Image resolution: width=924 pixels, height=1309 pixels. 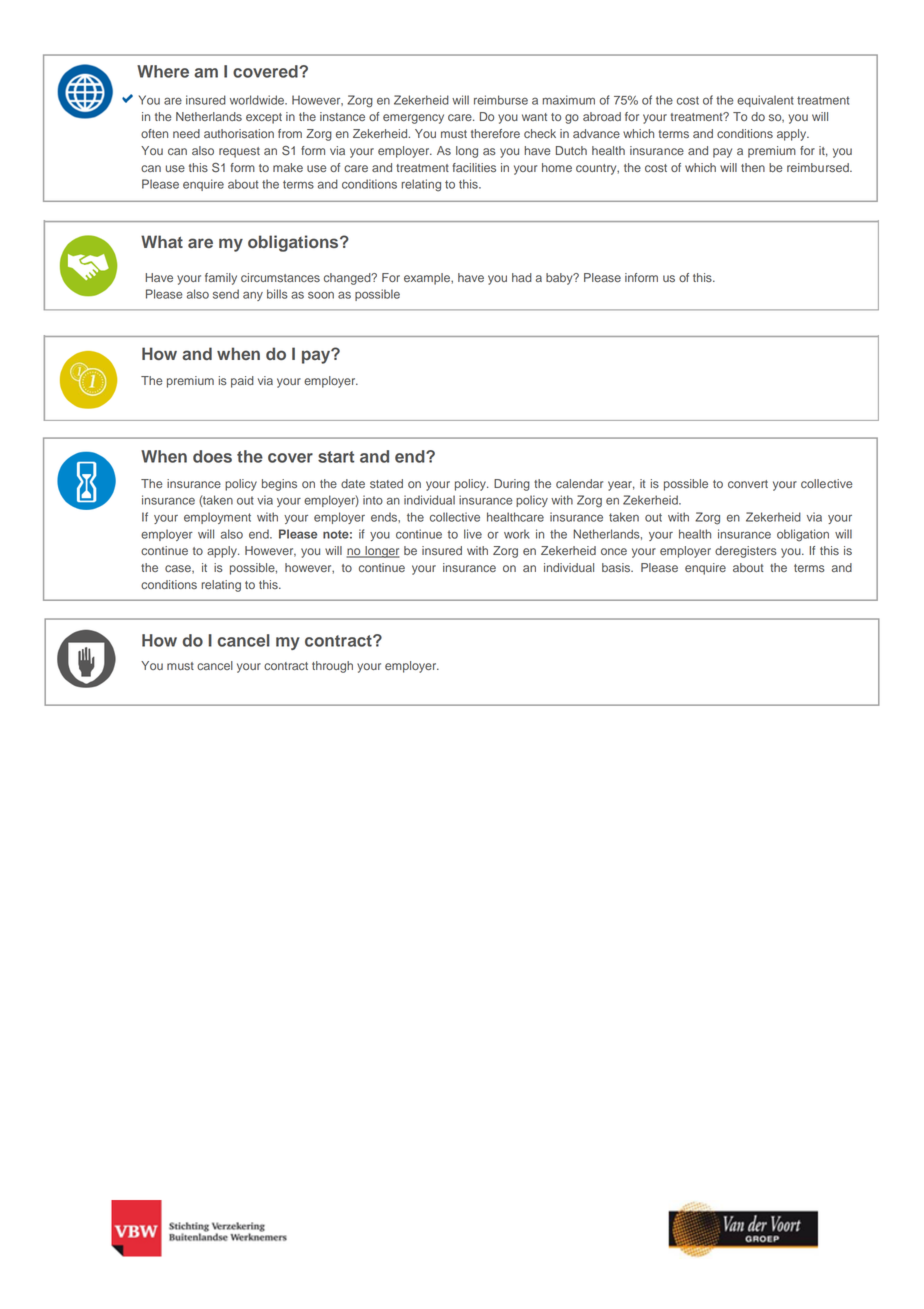 I want to click on During, so click(x=512, y=485).
